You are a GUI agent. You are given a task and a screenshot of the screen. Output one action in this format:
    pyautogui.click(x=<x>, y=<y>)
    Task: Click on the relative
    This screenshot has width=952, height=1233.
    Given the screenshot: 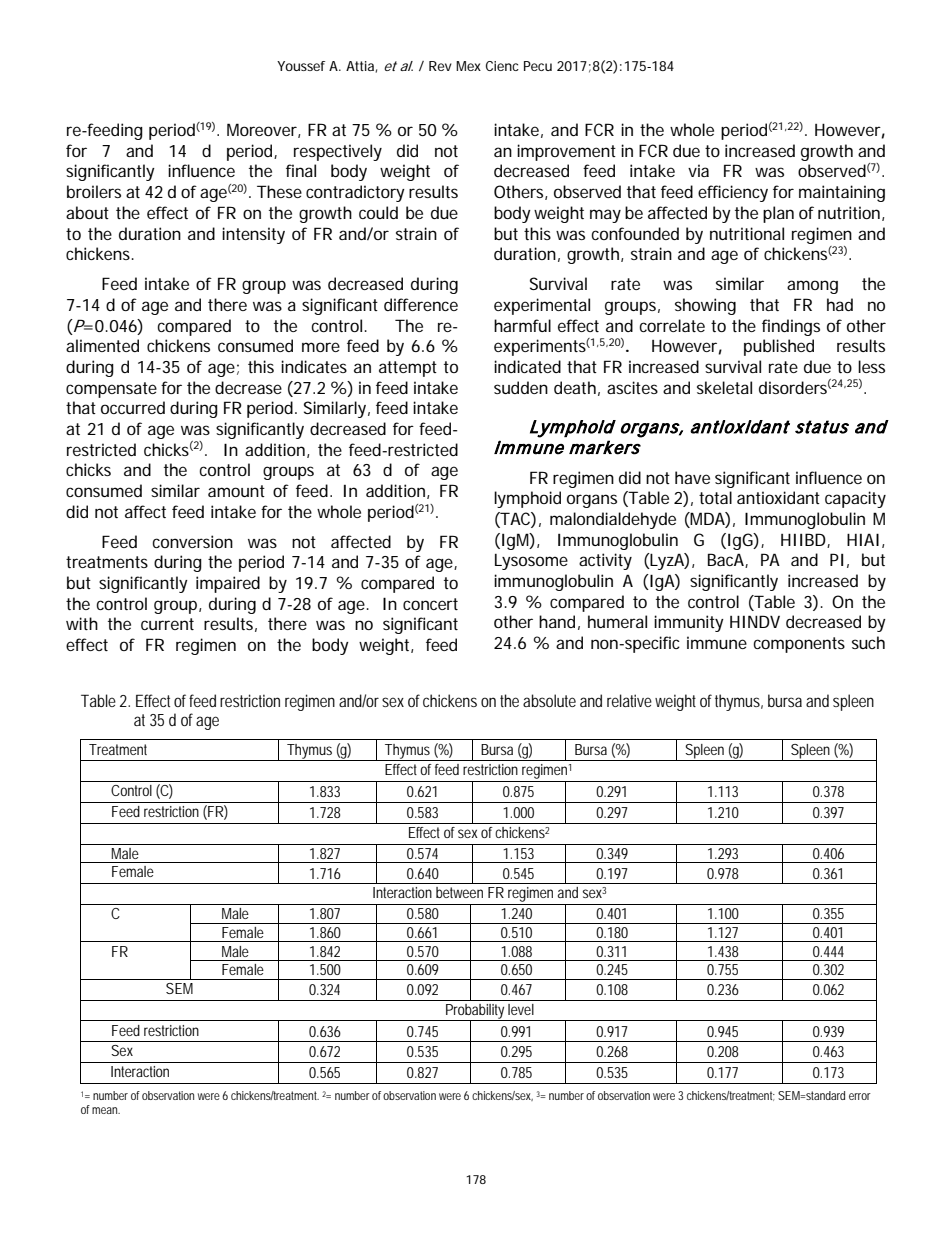 What is the action you would take?
    pyautogui.click(x=629, y=700)
